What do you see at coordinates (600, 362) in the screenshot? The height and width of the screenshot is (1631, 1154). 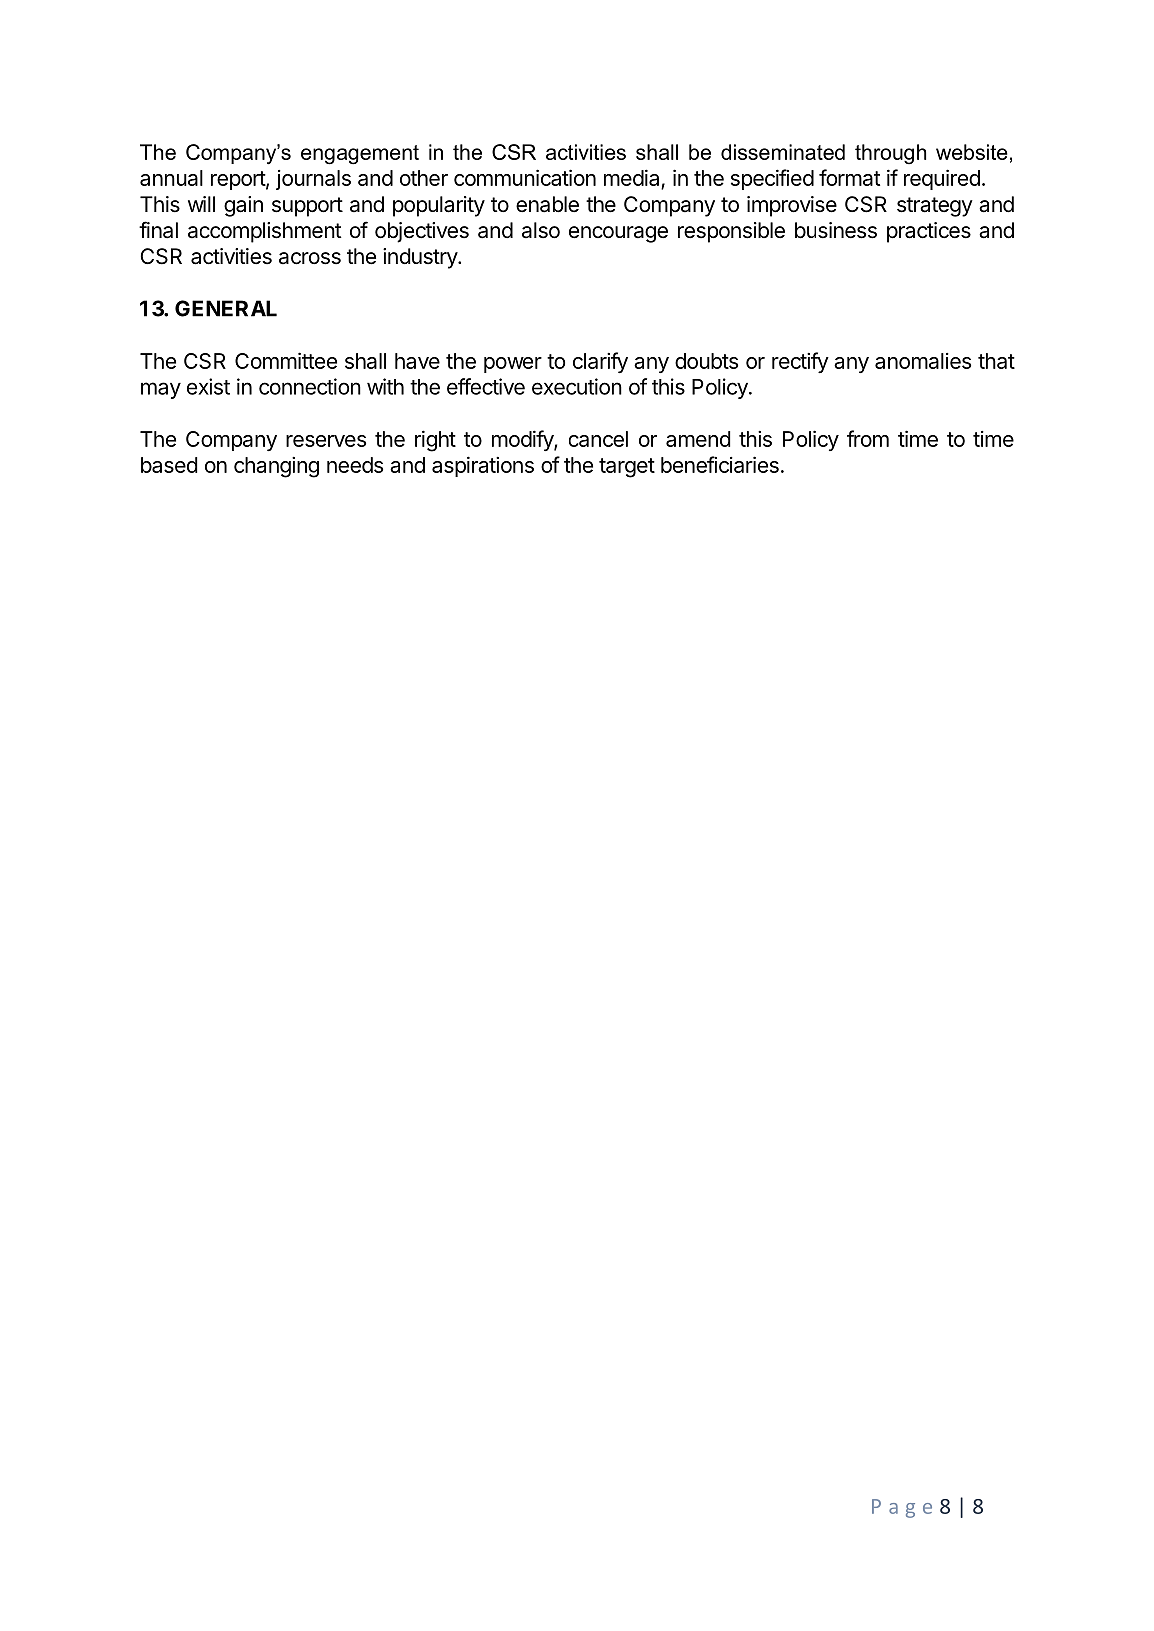 I see `clarify` at bounding box center [600, 362].
